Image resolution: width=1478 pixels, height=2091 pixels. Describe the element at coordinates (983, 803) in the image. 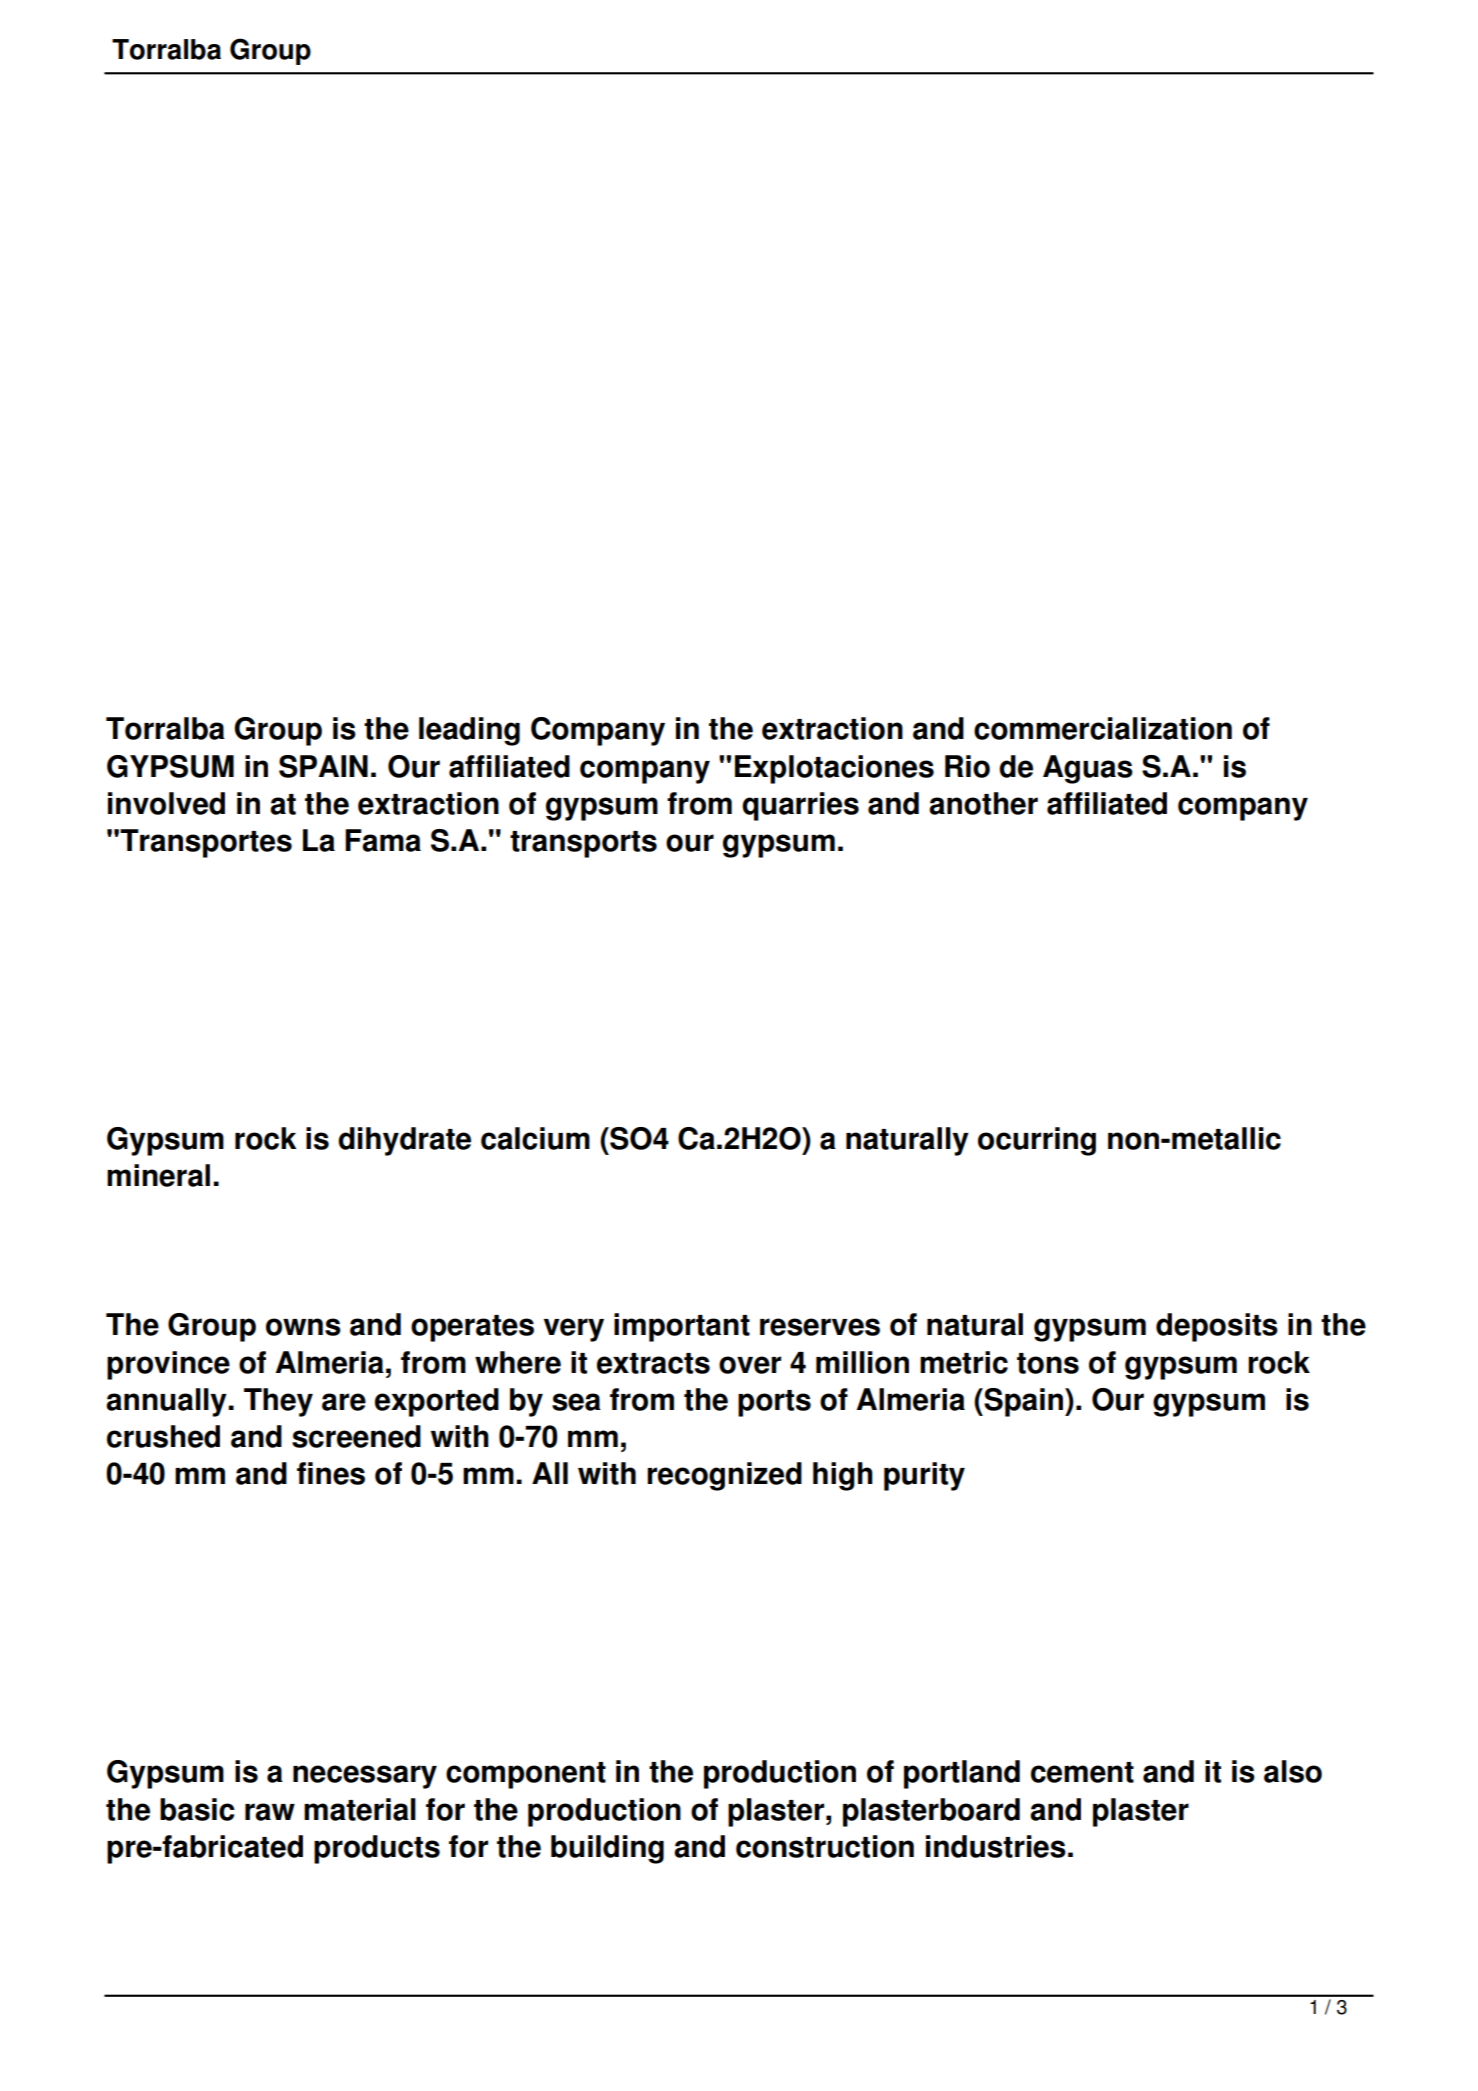

I see `another` at that location.
